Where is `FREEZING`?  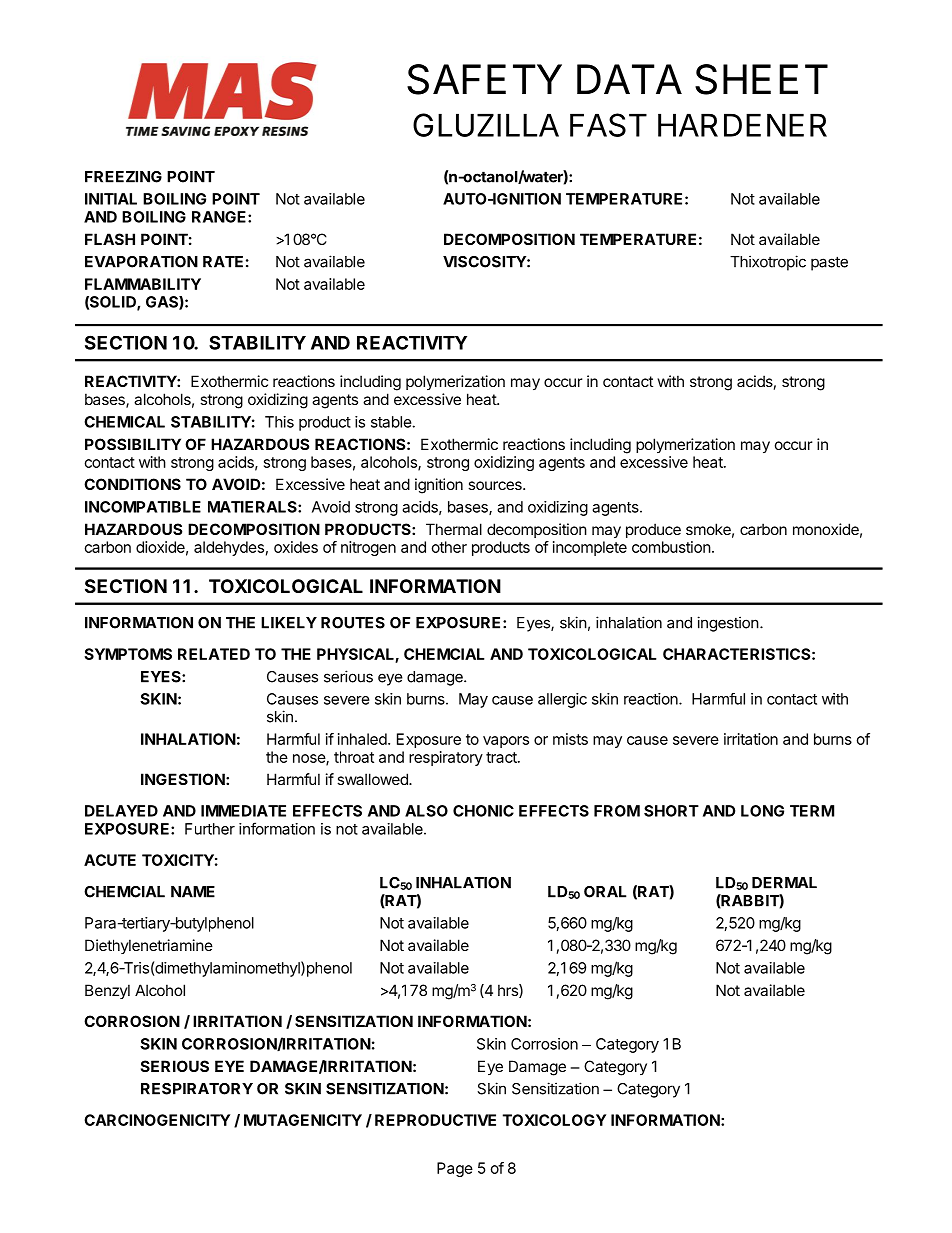
FREEZING is located at coordinates (123, 177).
